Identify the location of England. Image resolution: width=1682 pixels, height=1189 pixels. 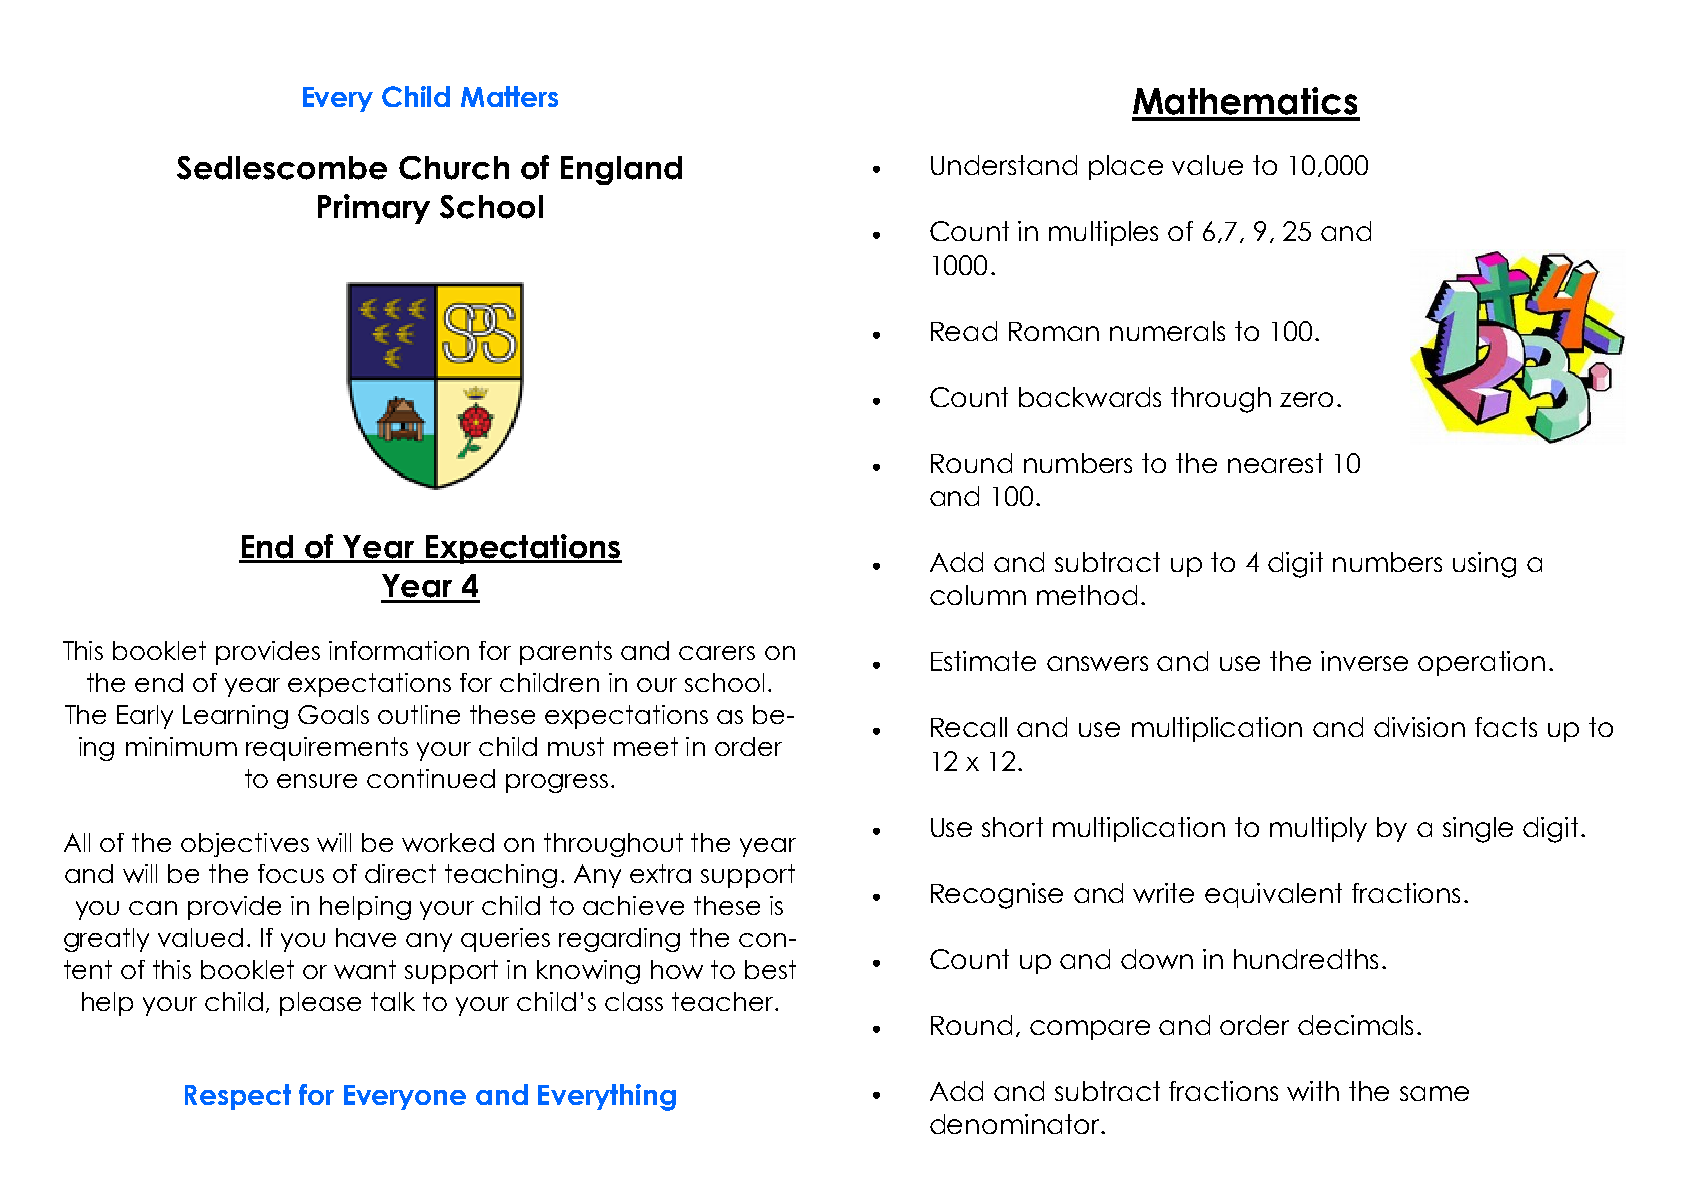
(621, 170).
